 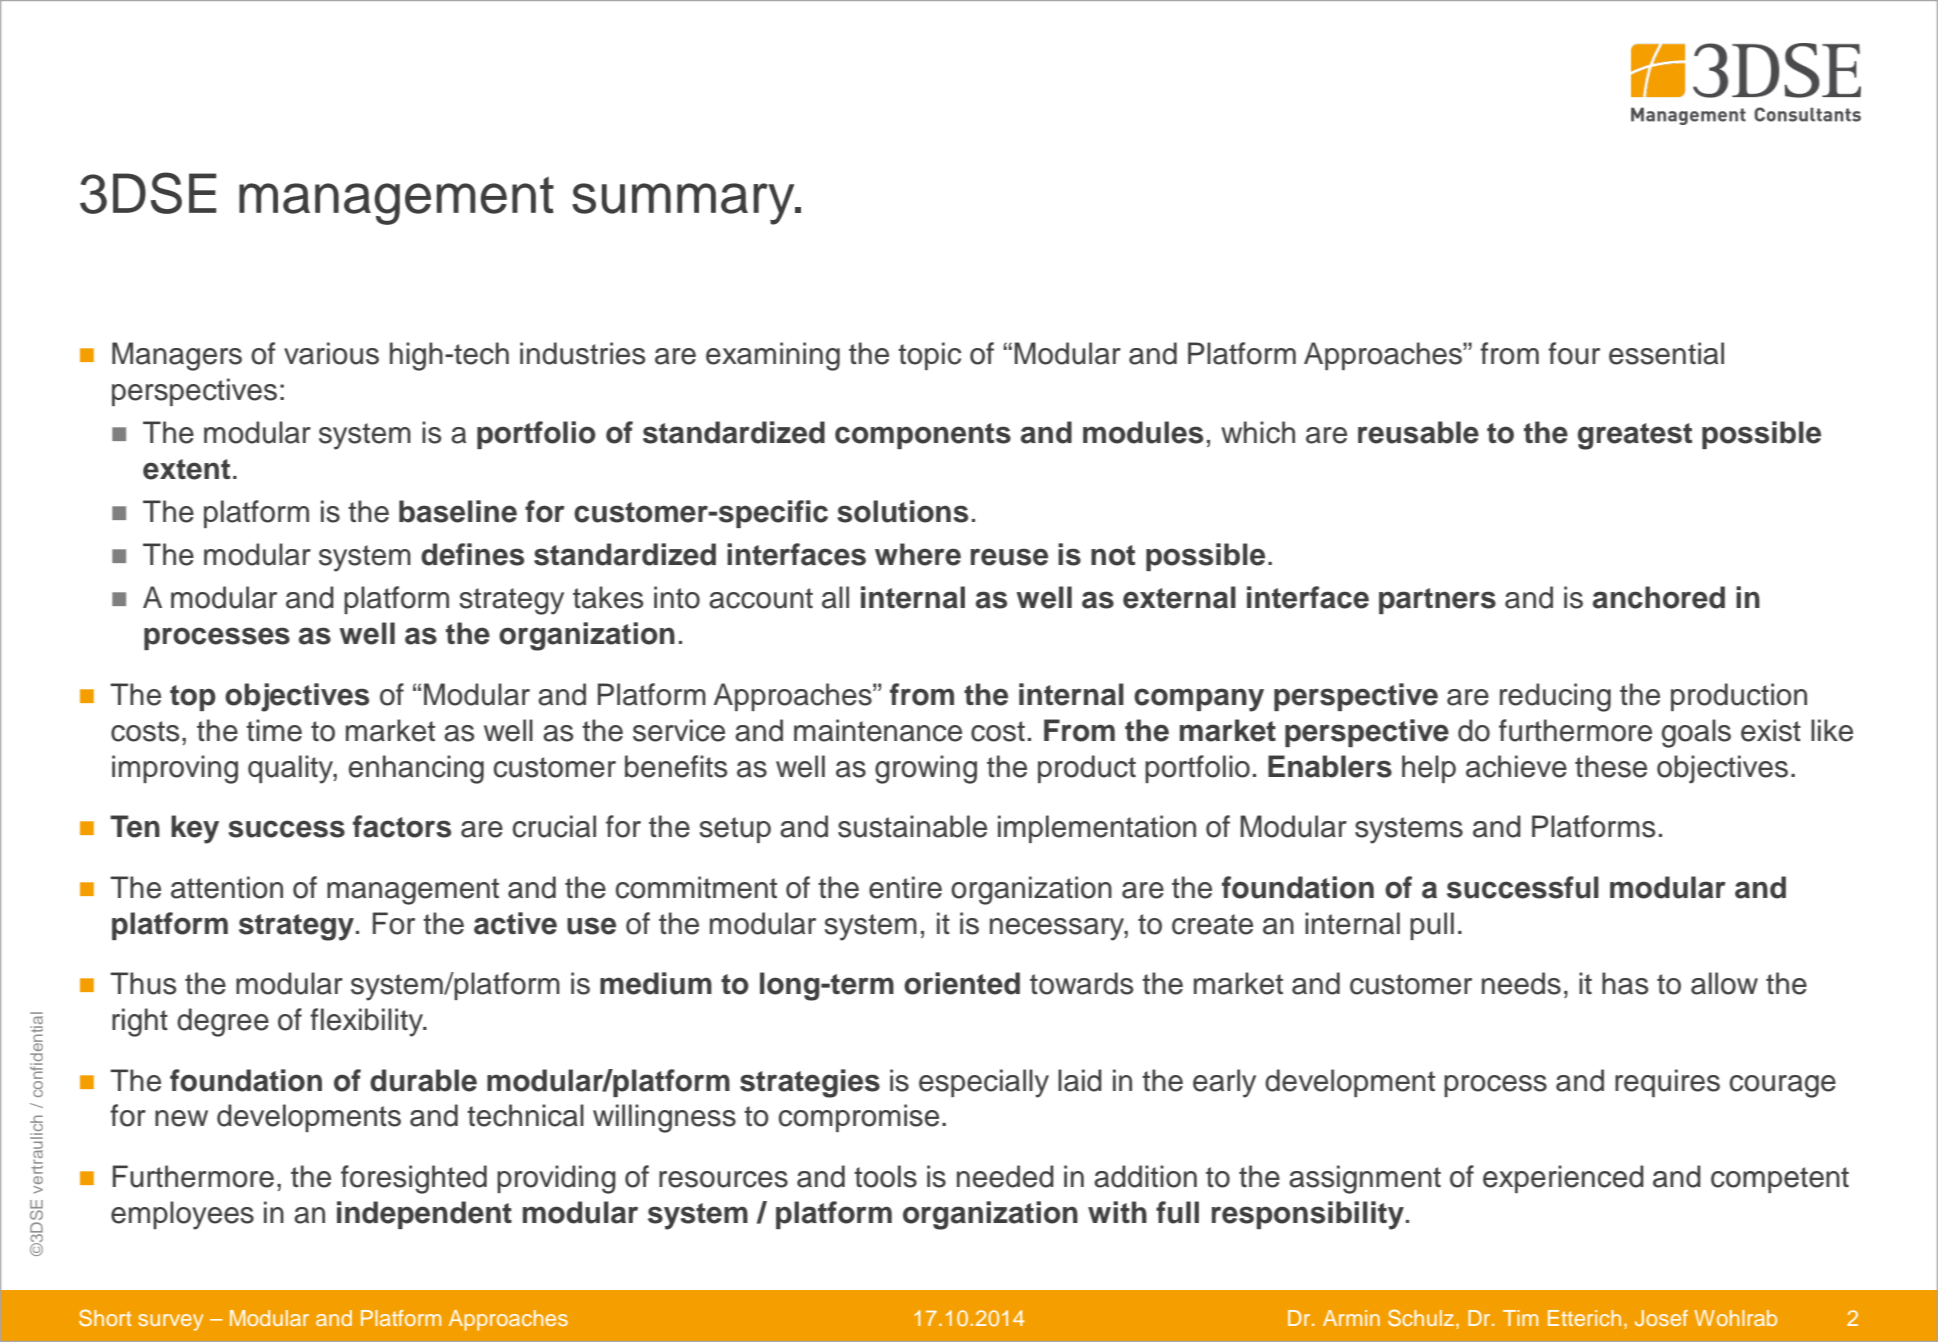 What do you see at coordinates (1666, 353) in the screenshot?
I see `essential` at bounding box center [1666, 353].
